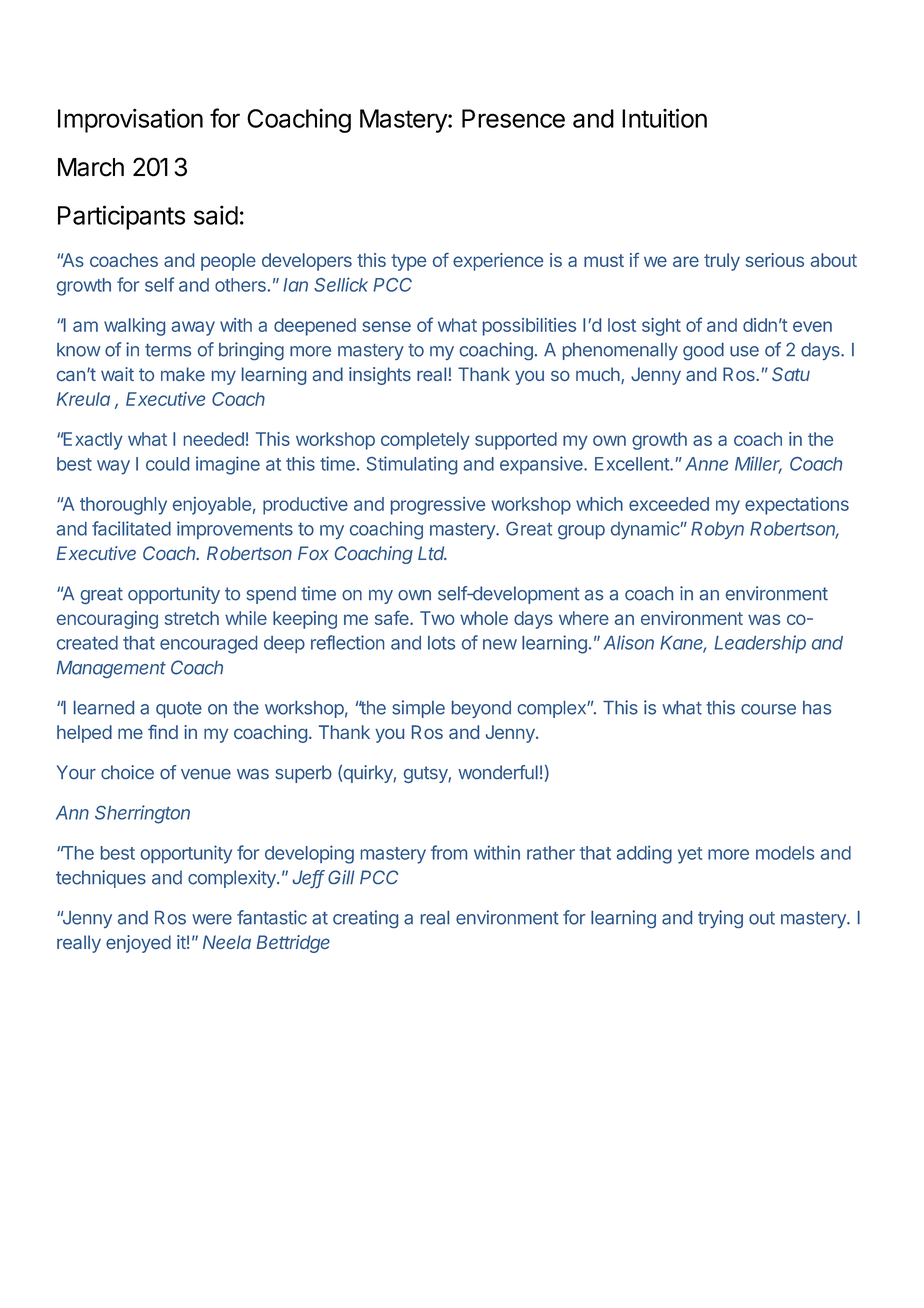 This image has width=924, height=1308. Describe the element at coordinates (768, 709) in the image. I see `course` at that location.
